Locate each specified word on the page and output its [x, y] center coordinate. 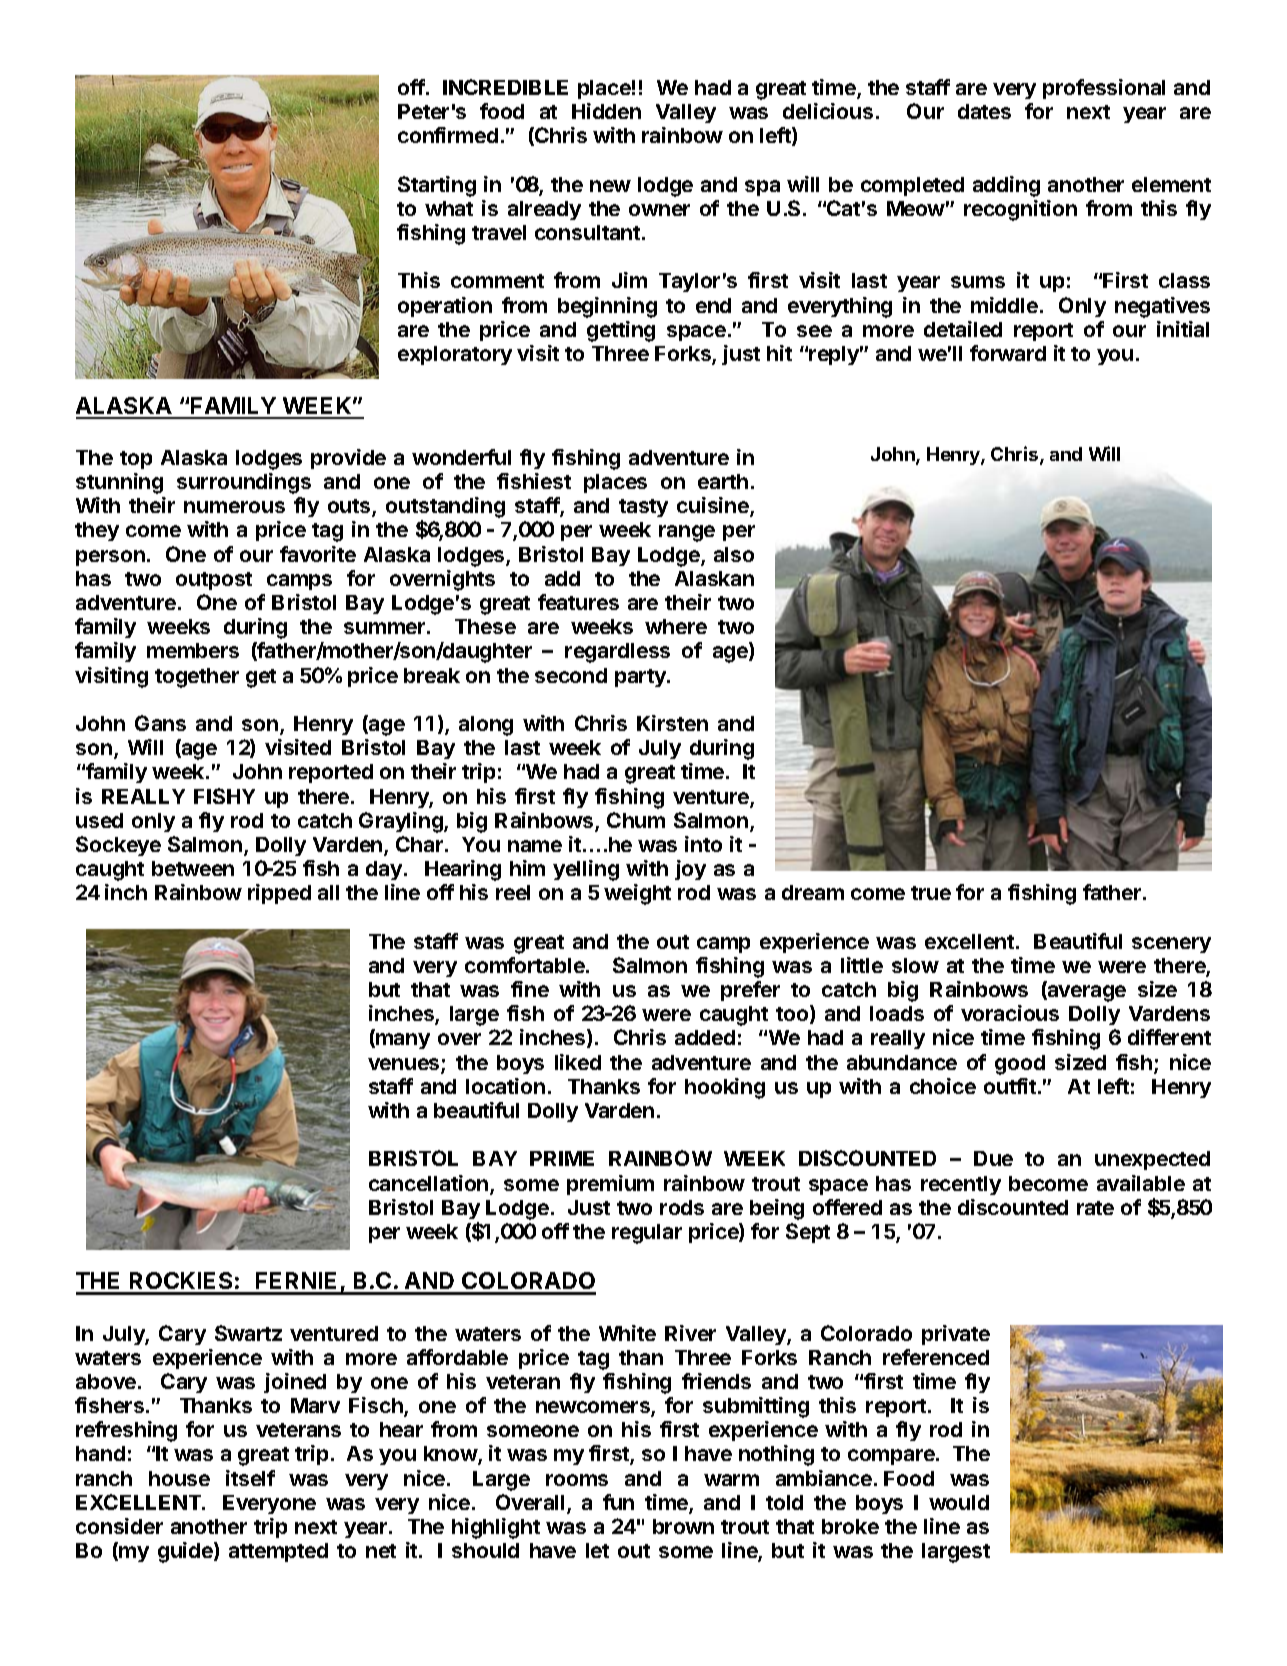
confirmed [448, 135]
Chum [636, 820]
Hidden [606, 111]
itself [250, 1478]
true [931, 893]
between [193, 868]
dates [984, 111]
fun [618, 1502]
